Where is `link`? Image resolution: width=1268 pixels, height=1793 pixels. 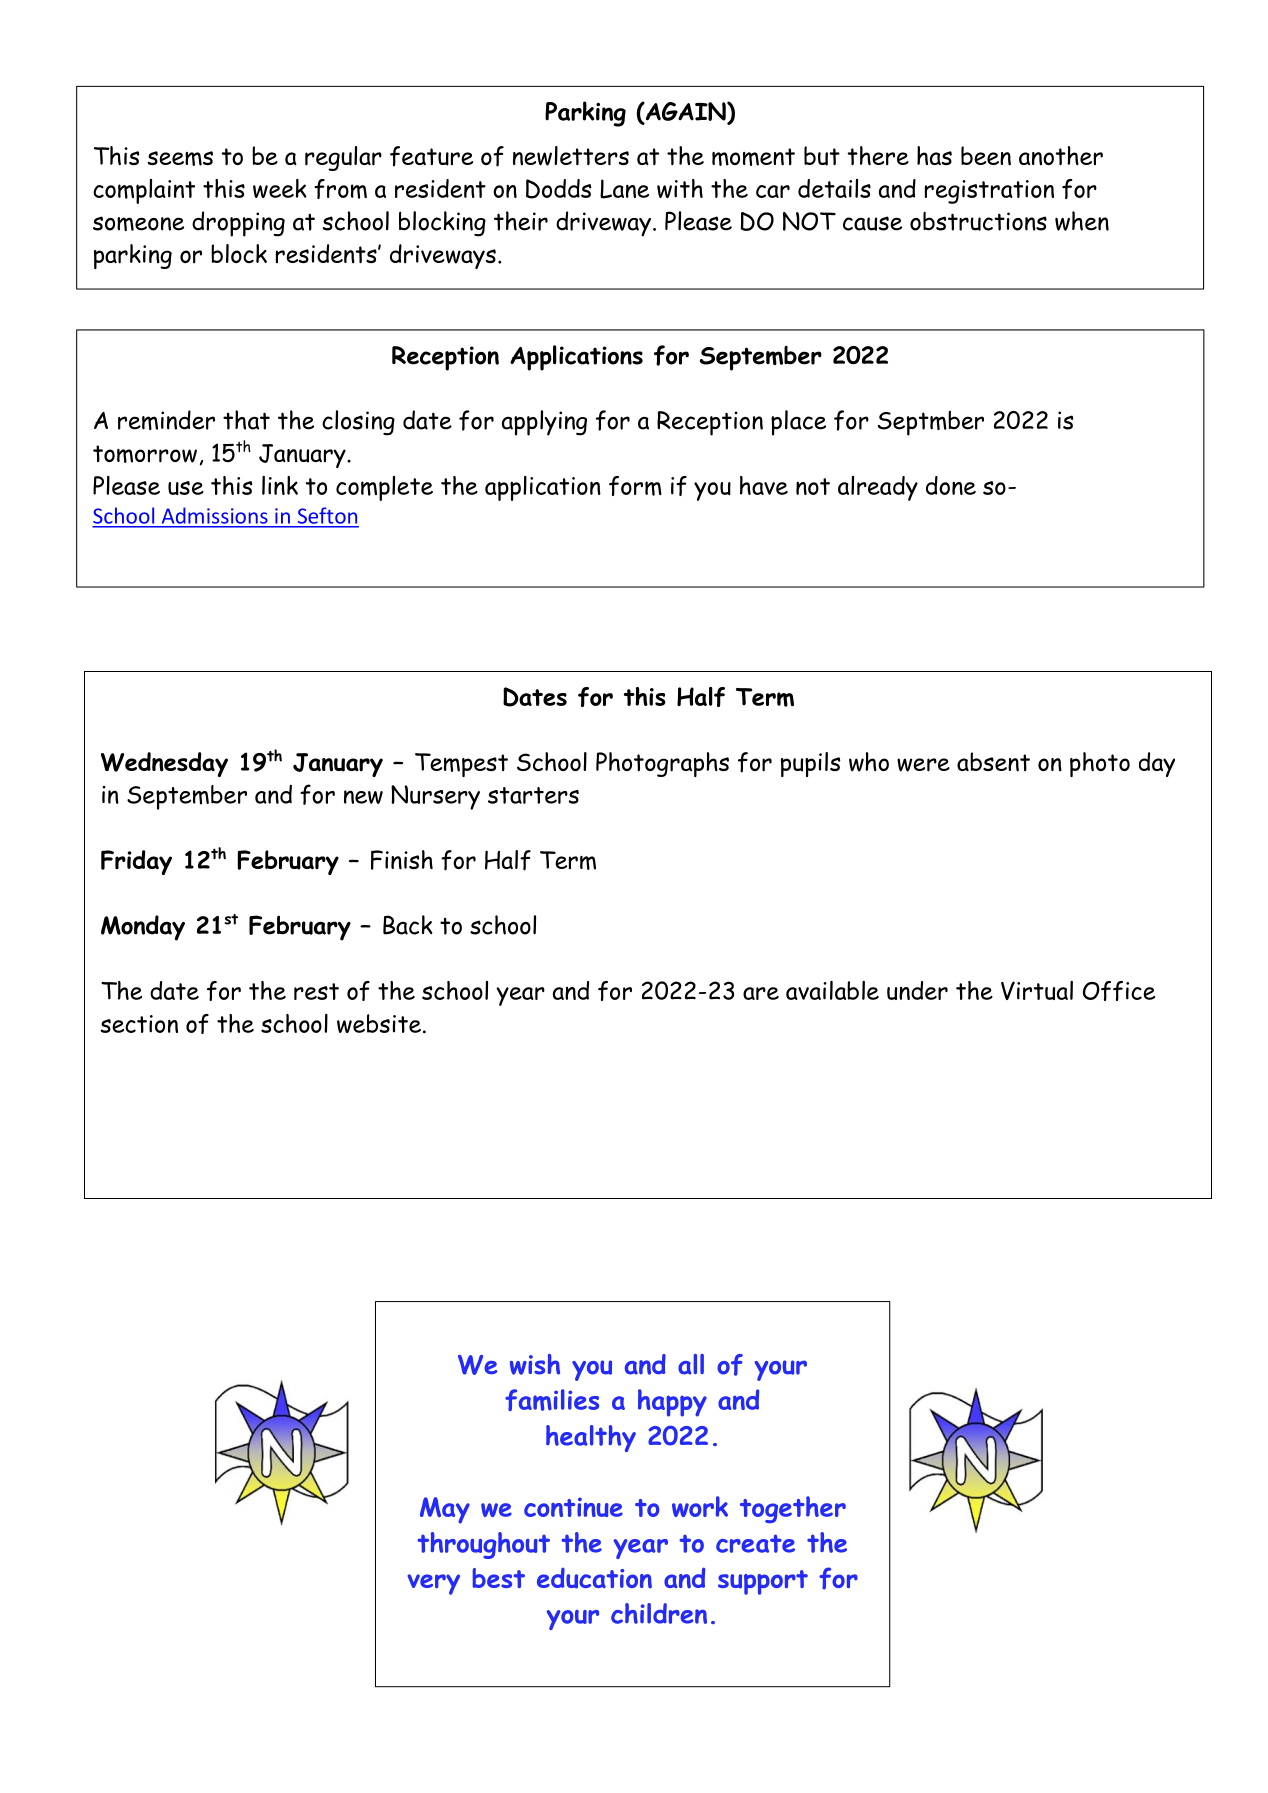 link is located at coordinates (280, 485).
